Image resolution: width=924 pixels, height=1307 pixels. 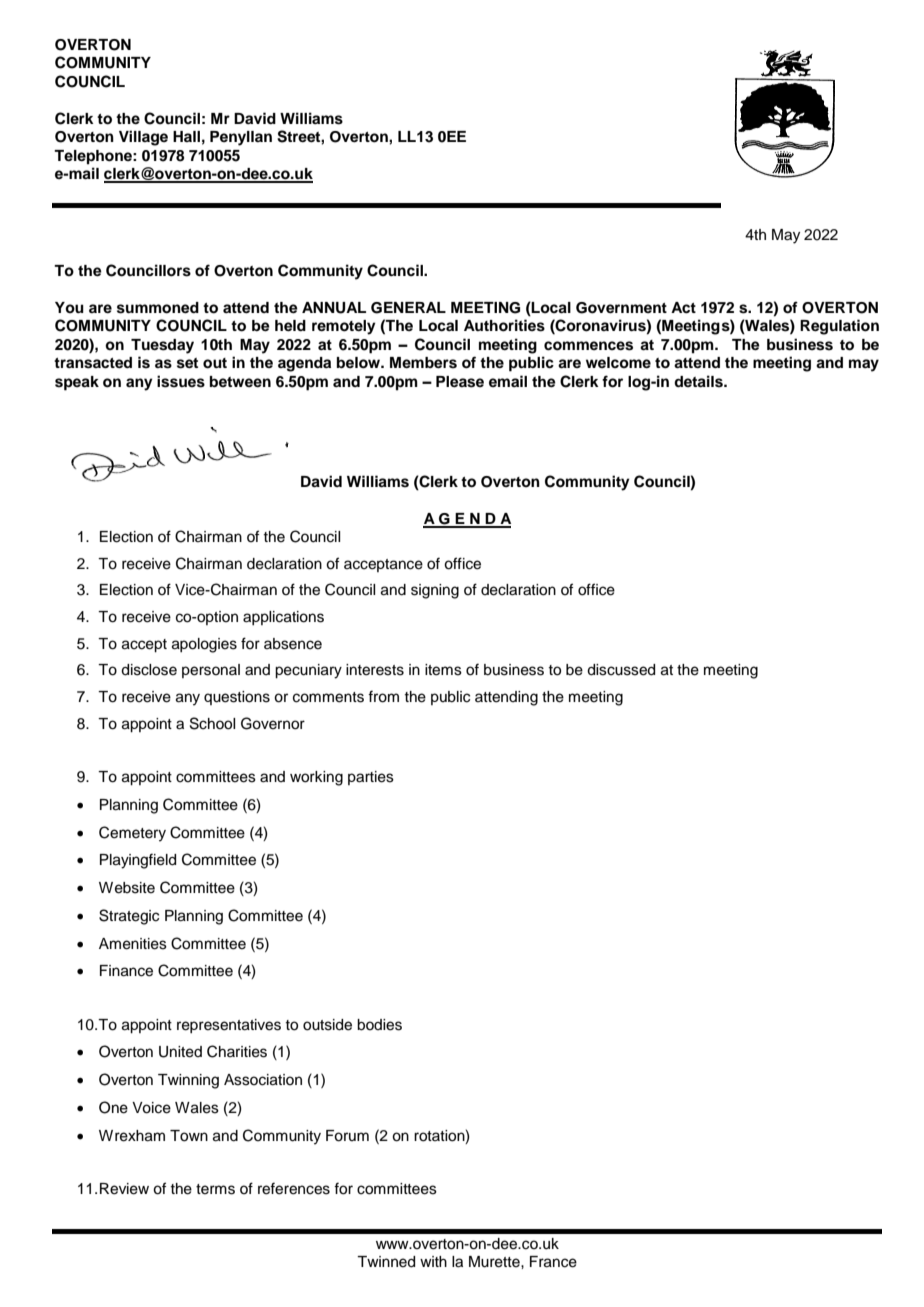 I want to click on bodies, so click(x=379, y=1025).
